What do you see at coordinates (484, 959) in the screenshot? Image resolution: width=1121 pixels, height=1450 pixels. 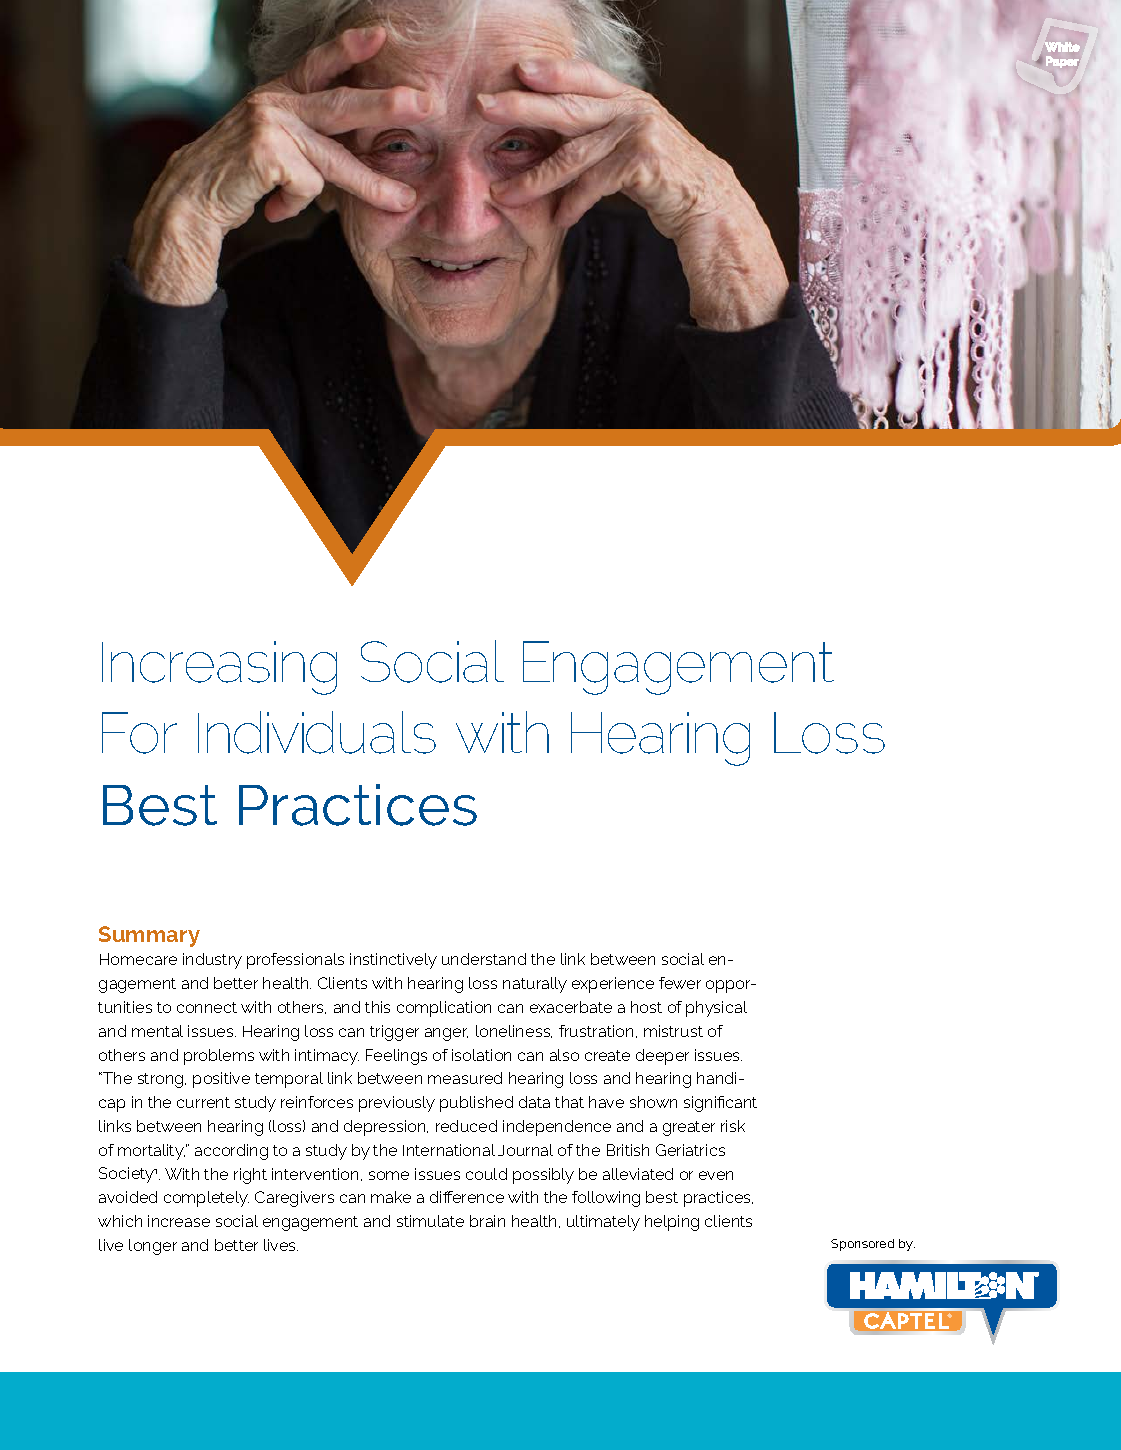 I see `understand` at bounding box center [484, 959].
